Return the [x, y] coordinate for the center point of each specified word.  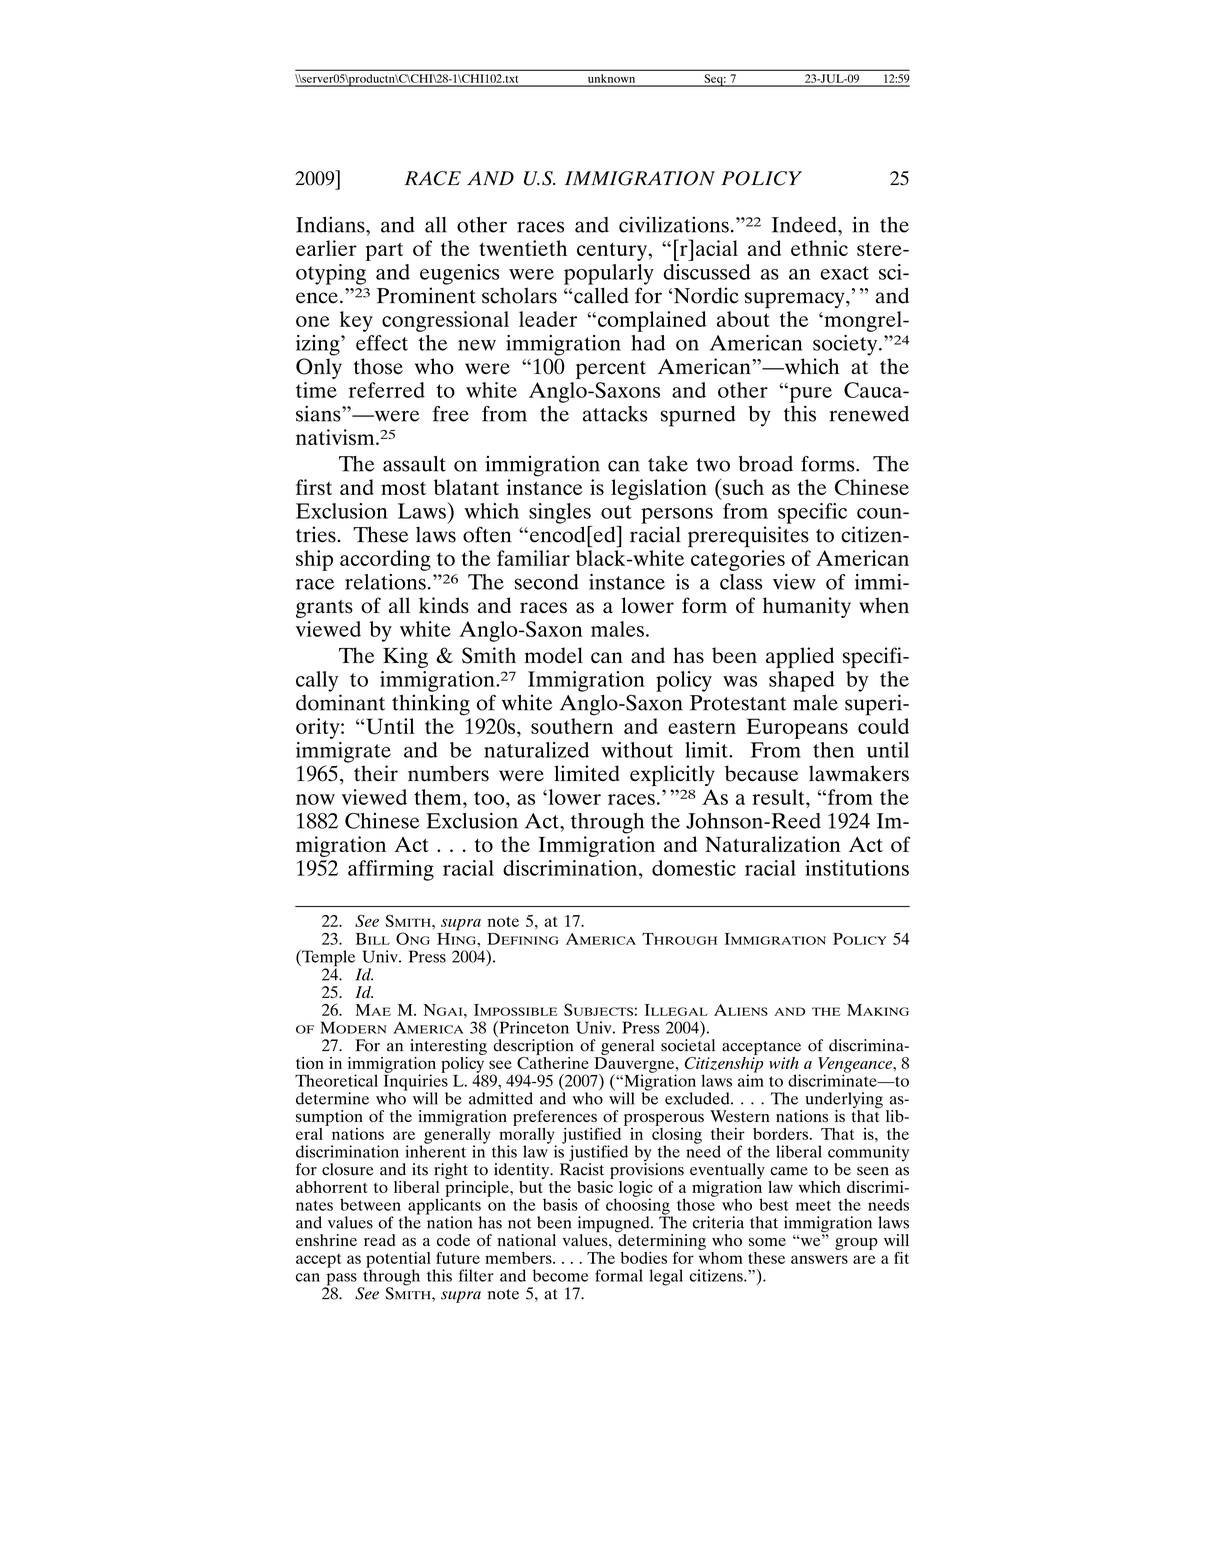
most [403, 488]
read [379, 1240]
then [833, 750]
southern [572, 726]
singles [560, 513]
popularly [609, 274]
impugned [615, 1225]
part [384, 251]
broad [765, 464]
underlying [844, 1101]
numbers [448, 773]
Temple [327, 959]
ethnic [819, 248]
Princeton [533, 1027]
